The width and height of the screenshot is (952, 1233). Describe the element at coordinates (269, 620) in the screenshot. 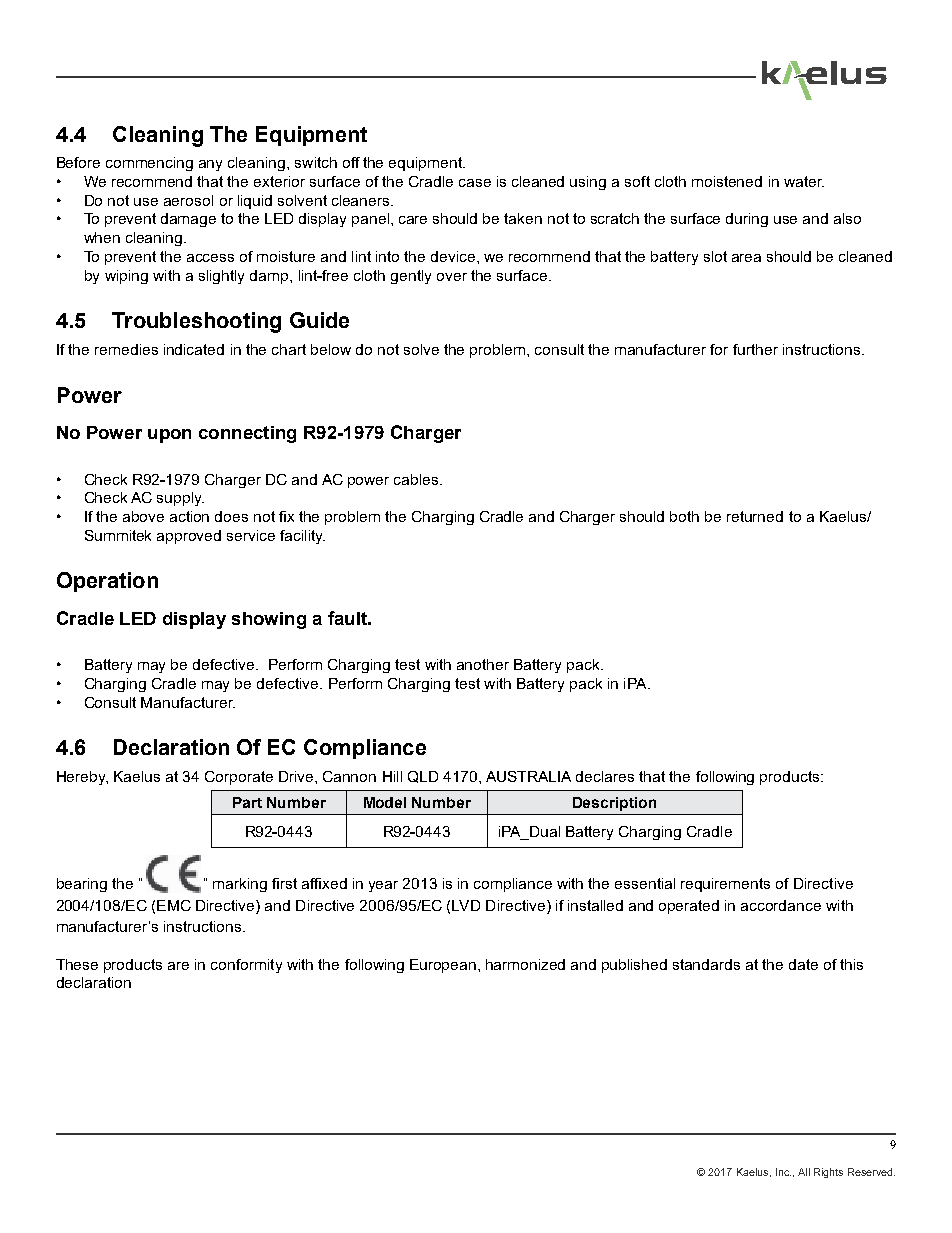

I see `showing` at that location.
